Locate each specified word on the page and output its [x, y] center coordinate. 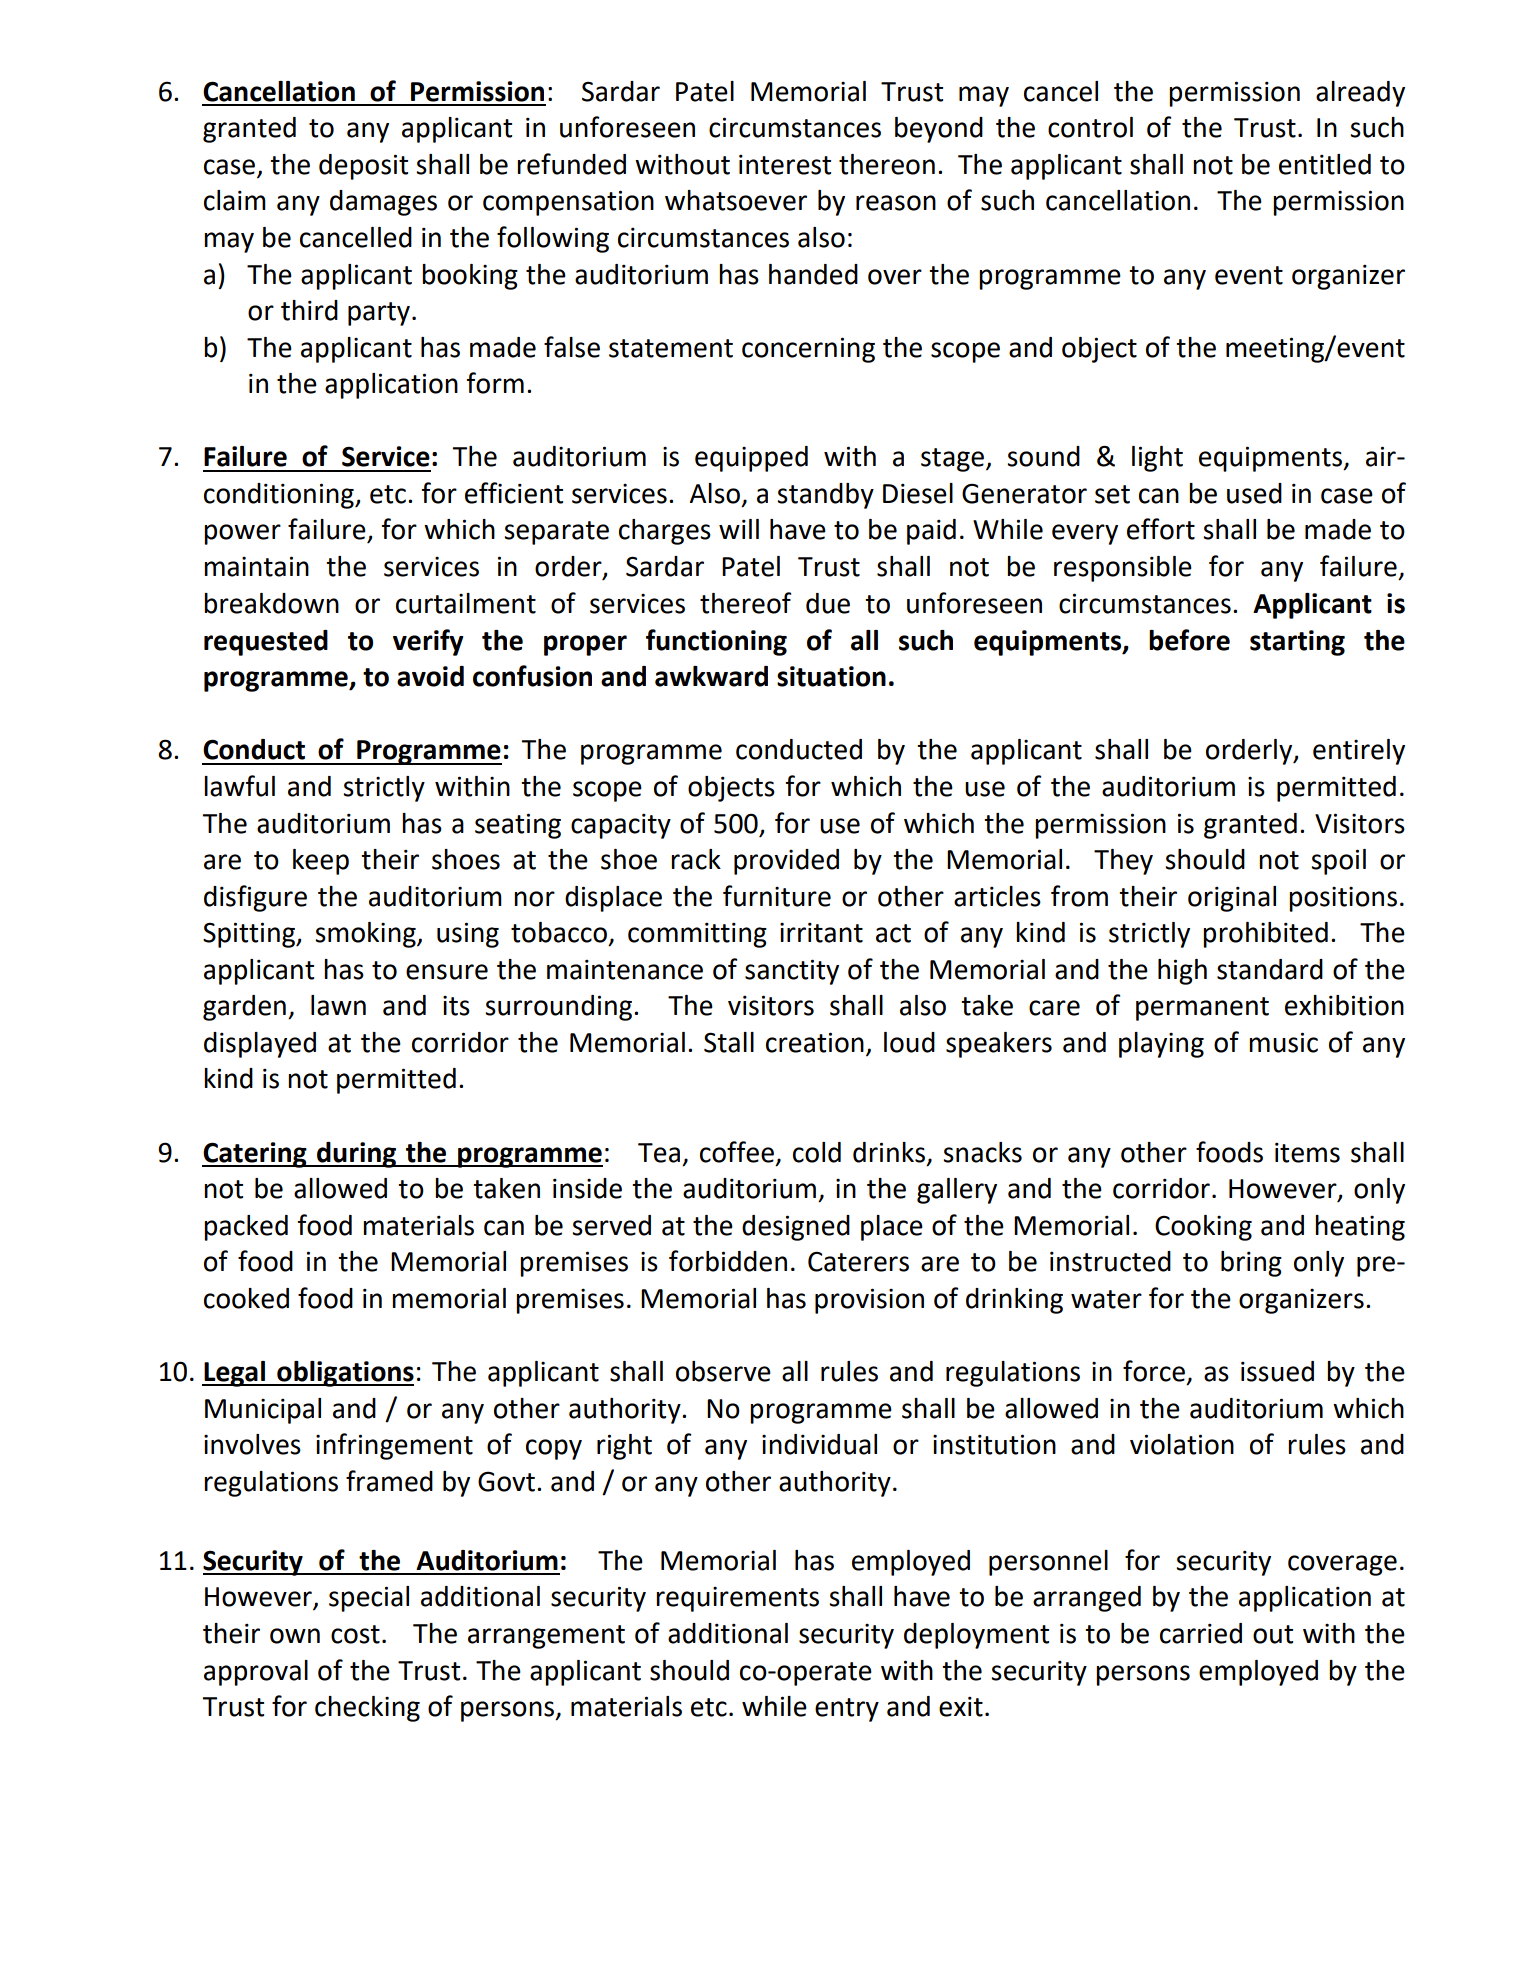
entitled [1325, 164]
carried [1201, 1633]
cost [355, 1634]
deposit [363, 167]
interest [785, 165]
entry [847, 1710]
